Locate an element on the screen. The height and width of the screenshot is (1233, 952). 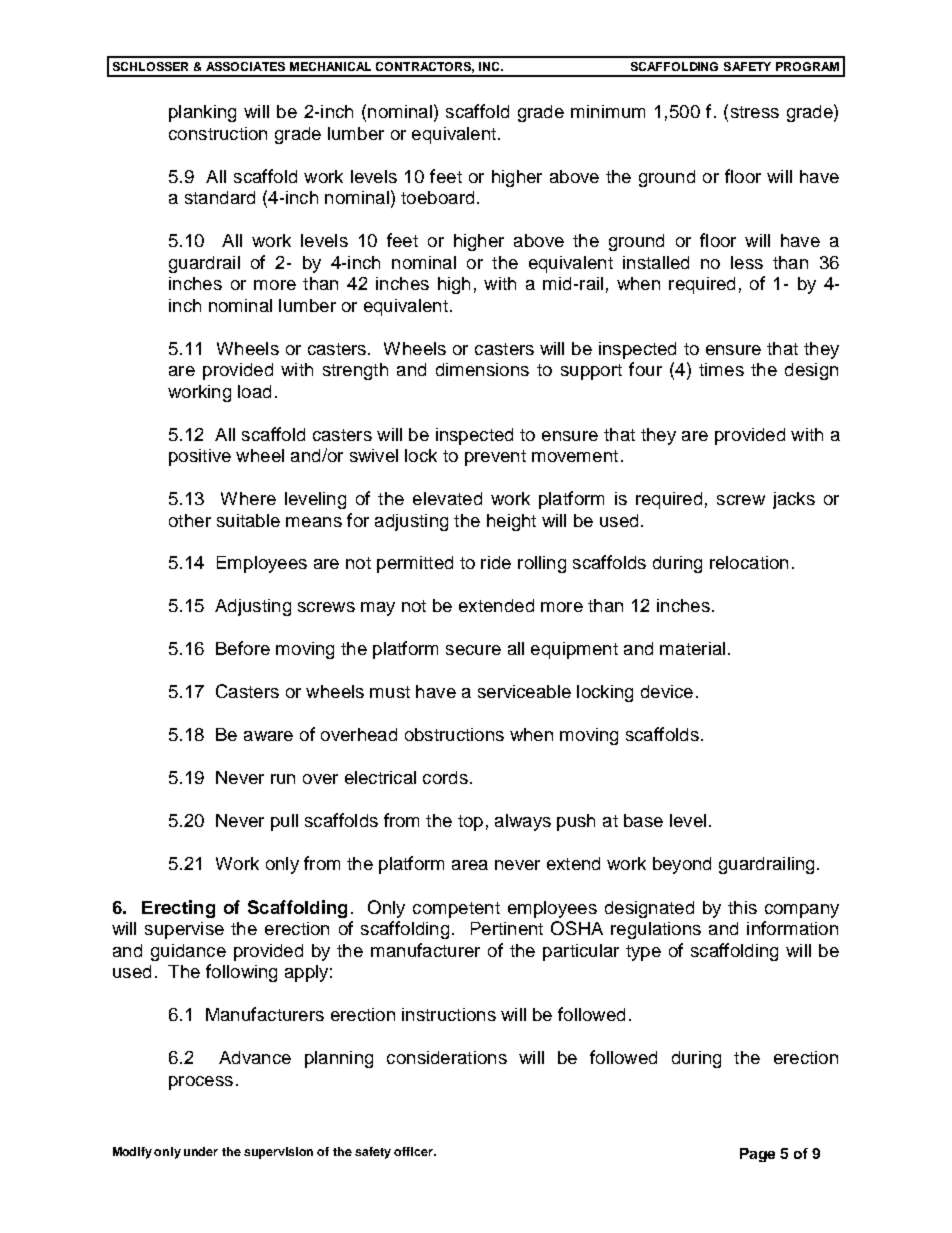
times is located at coordinates (721, 369).
